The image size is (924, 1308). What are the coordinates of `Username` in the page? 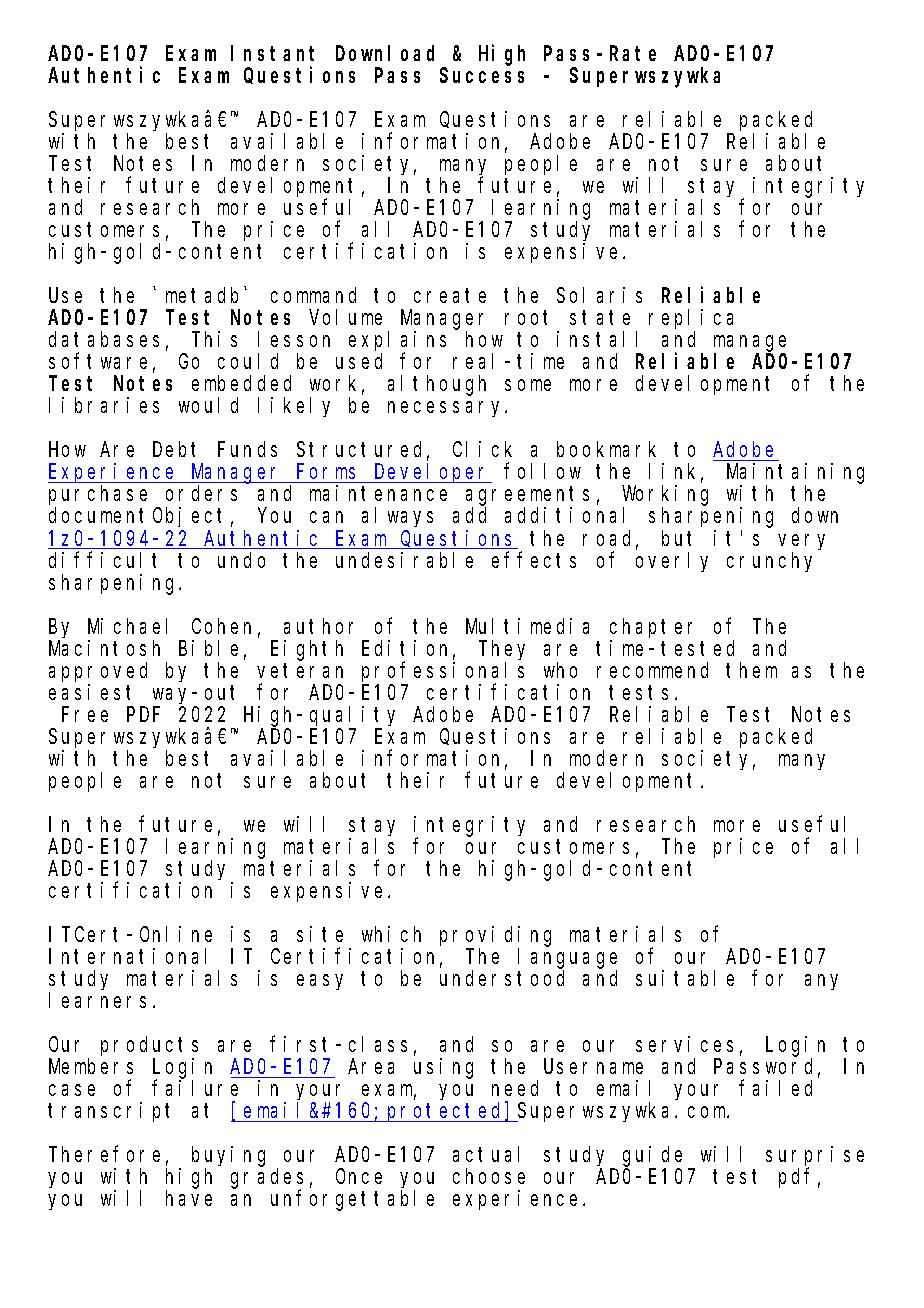 It's located at (593, 1067).
